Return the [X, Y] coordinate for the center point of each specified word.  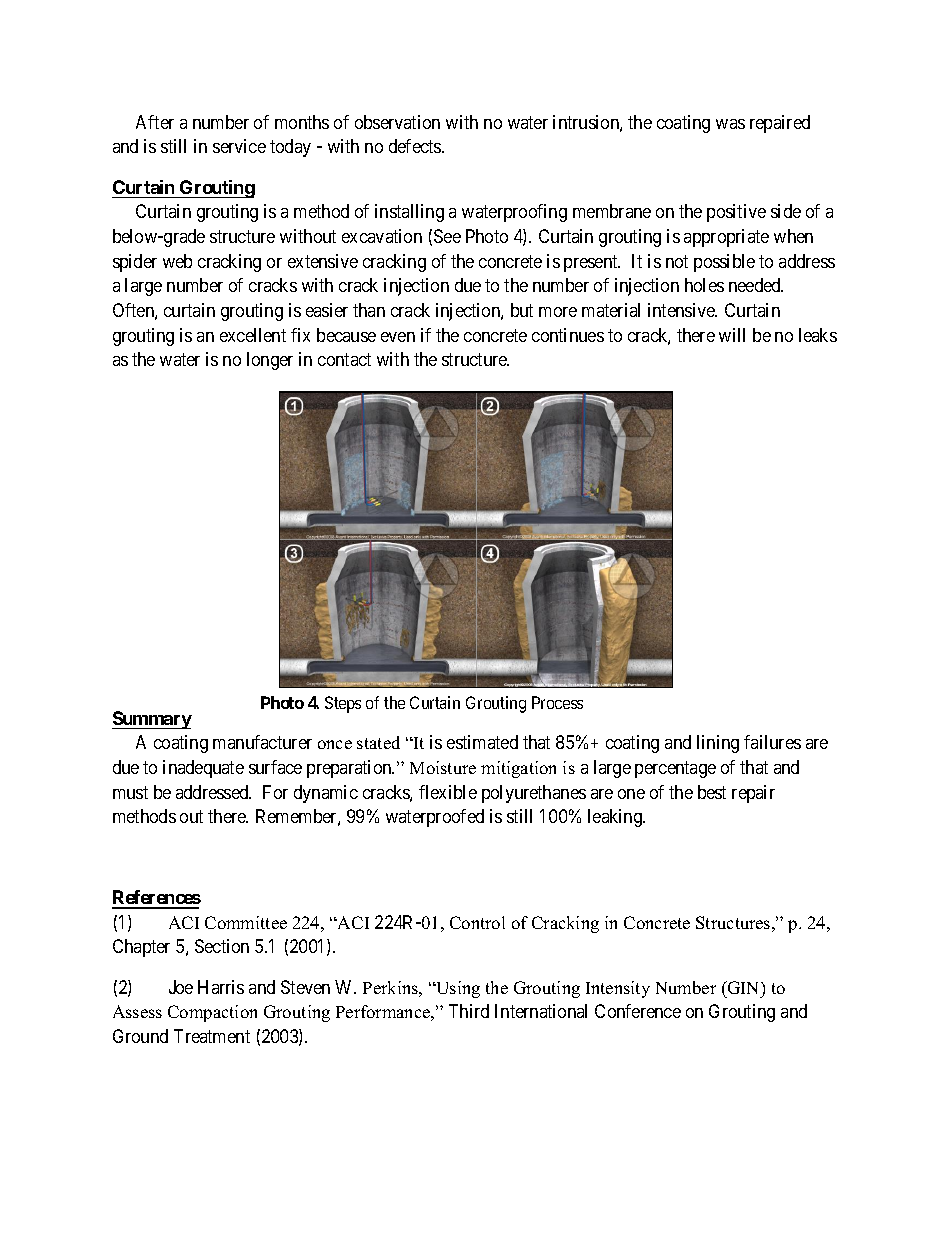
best [712, 792]
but [522, 310]
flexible [448, 792]
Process [557, 702]
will [732, 335]
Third [469, 1011]
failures [772, 742]
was [730, 124]
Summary [152, 720]
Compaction [212, 1013]
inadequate [203, 769]
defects [416, 146]
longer [270, 361]
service [239, 146]
